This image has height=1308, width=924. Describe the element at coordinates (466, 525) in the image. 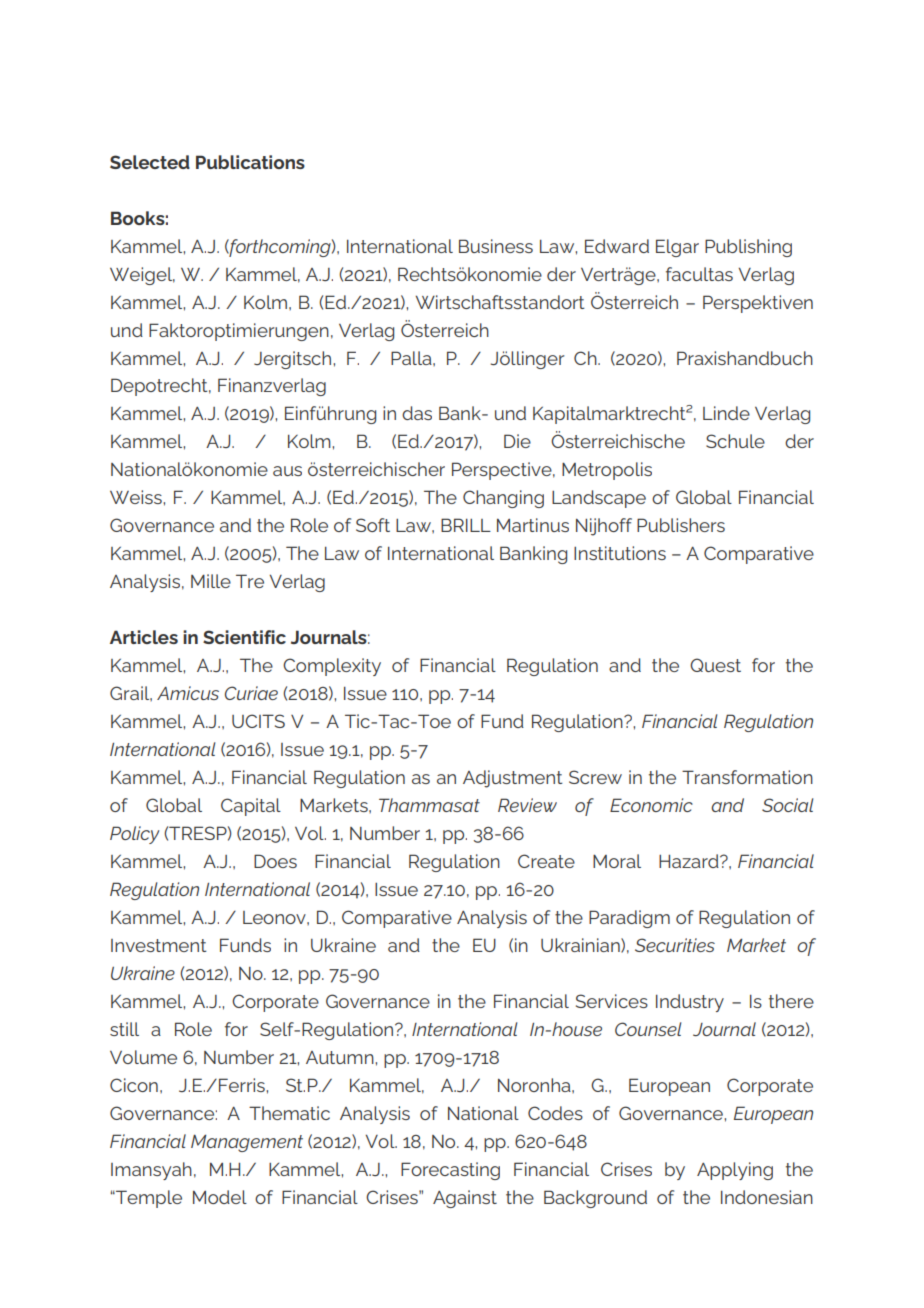

I see `BRILL` at that location.
